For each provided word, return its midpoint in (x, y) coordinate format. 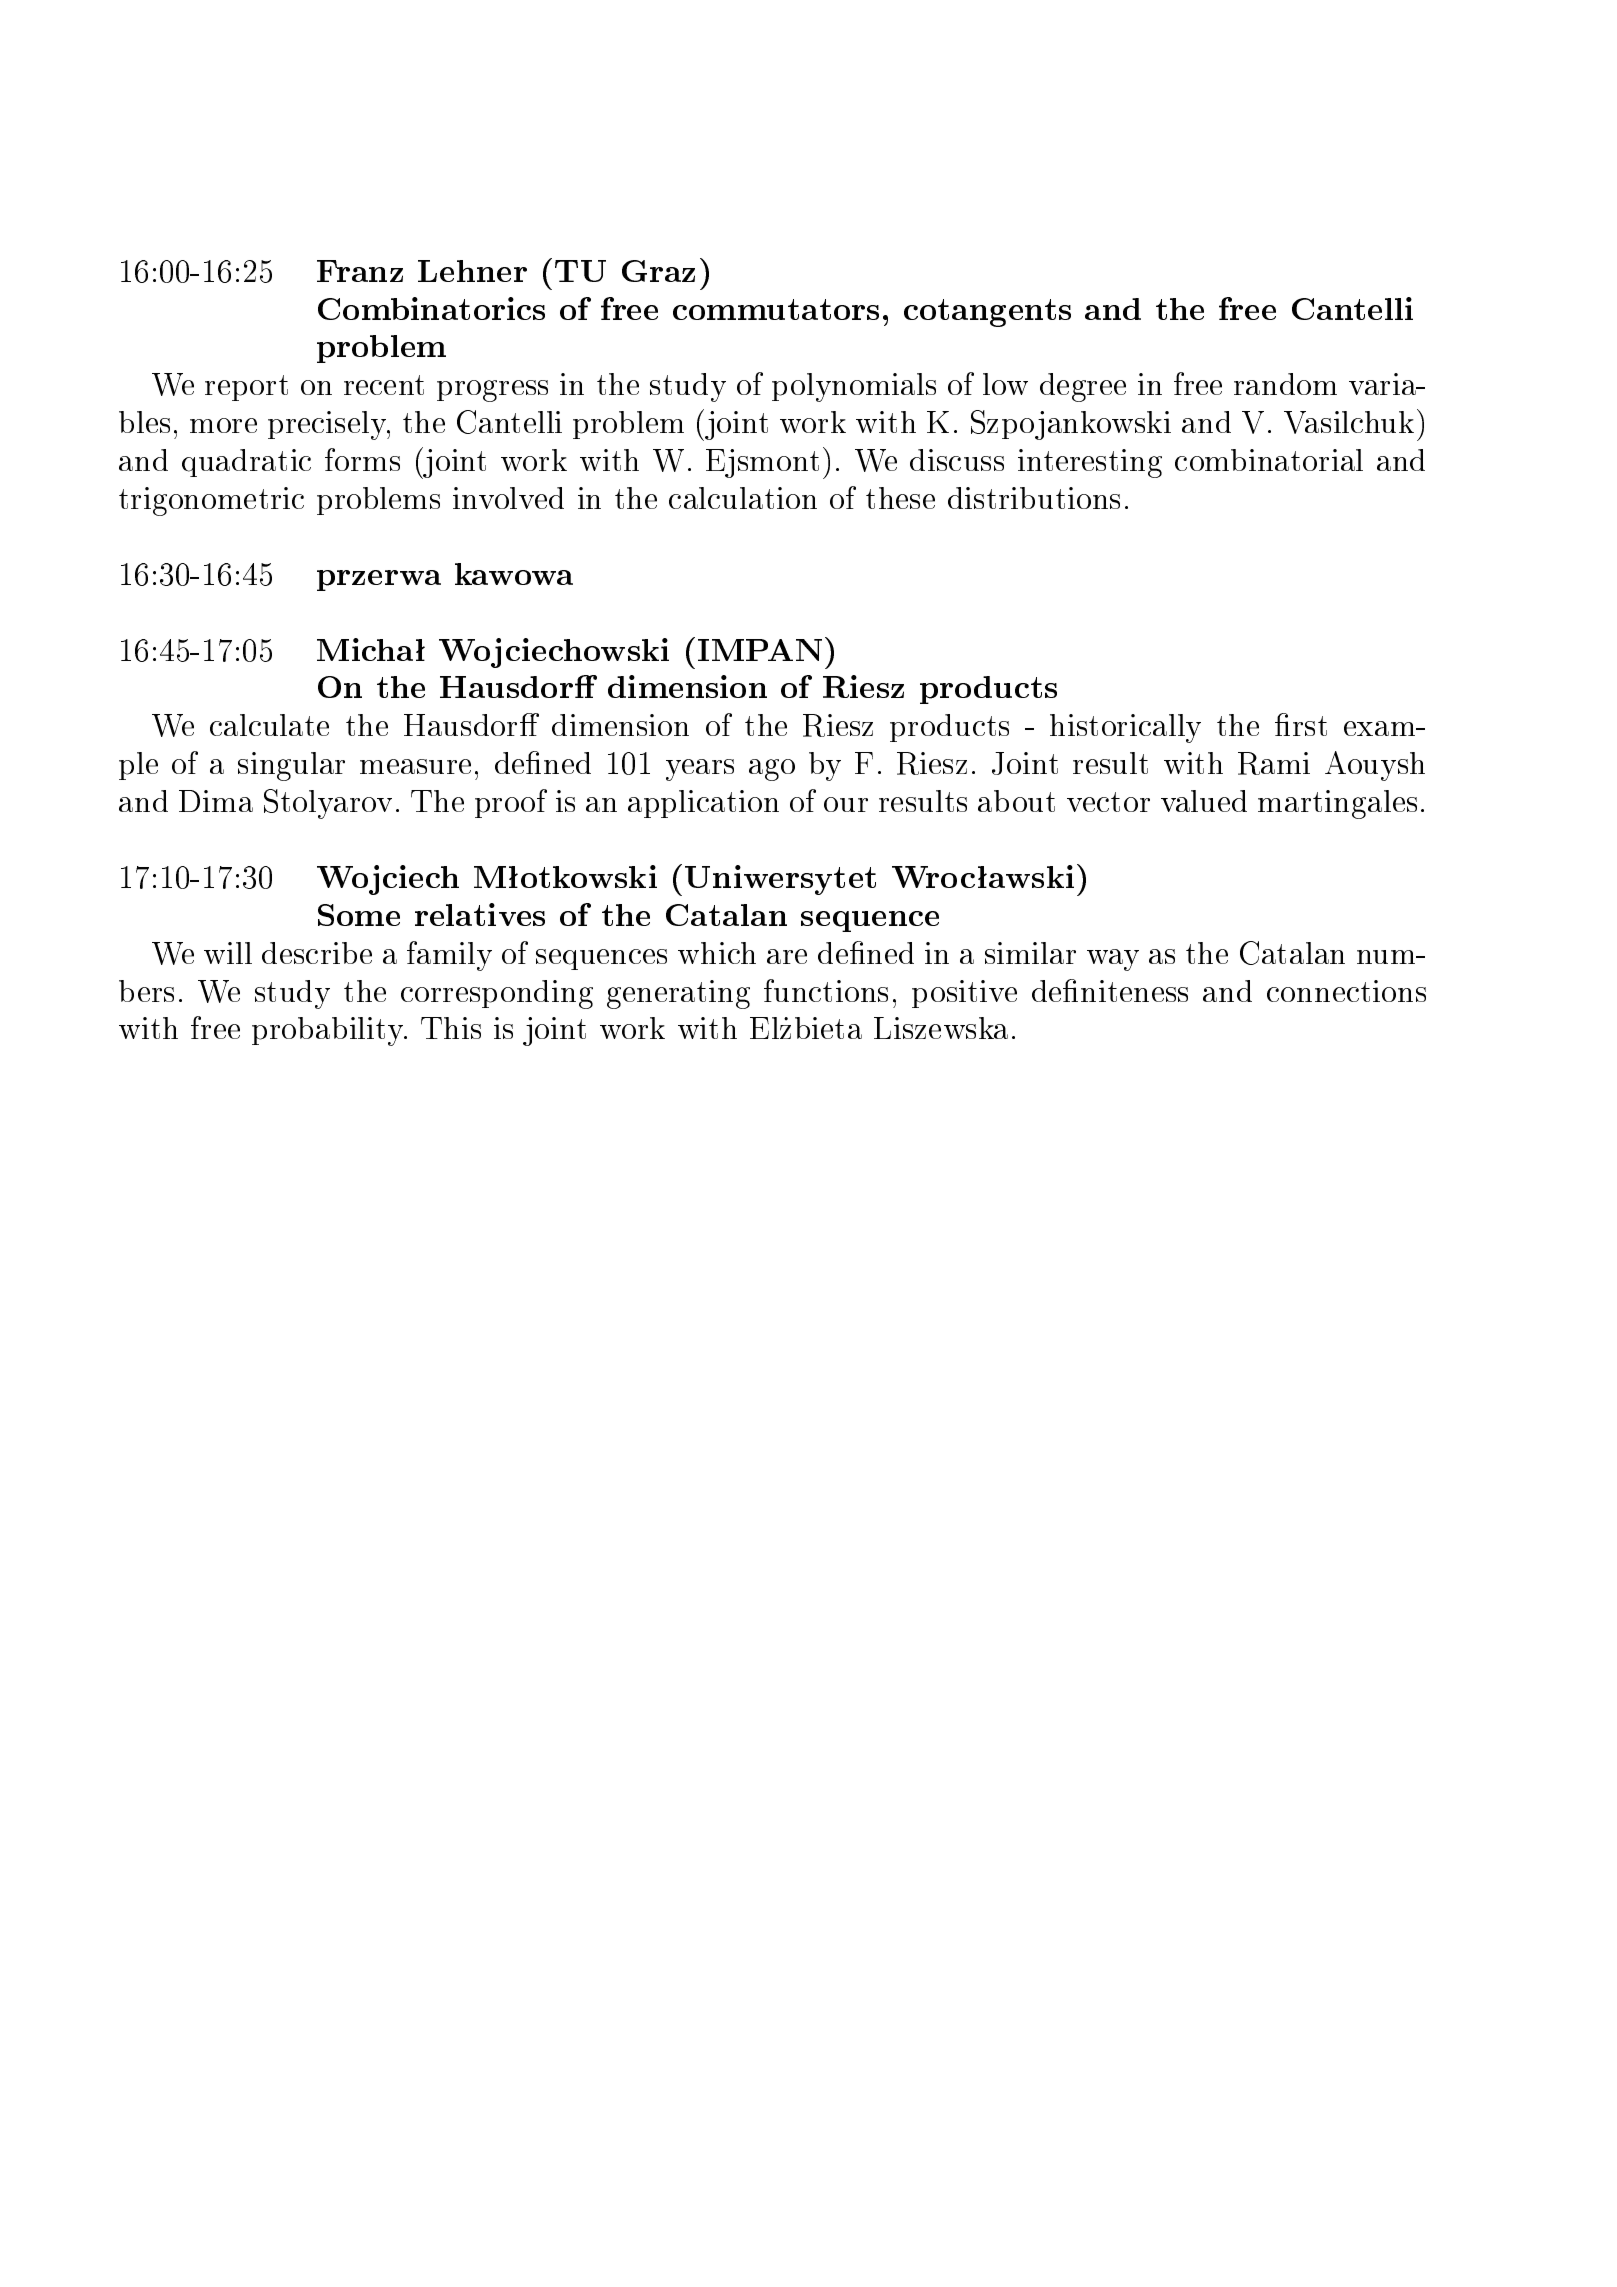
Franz (360, 271)
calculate (269, 725)
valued (1204, 801)
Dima (216, 801)
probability (329, 1031)
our (846, 804)
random (1285, 384)
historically (1125, 728)
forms (362, 459)
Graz (658, 271)
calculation (743, 498)
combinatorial (1269, 460)
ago (772, 770)
